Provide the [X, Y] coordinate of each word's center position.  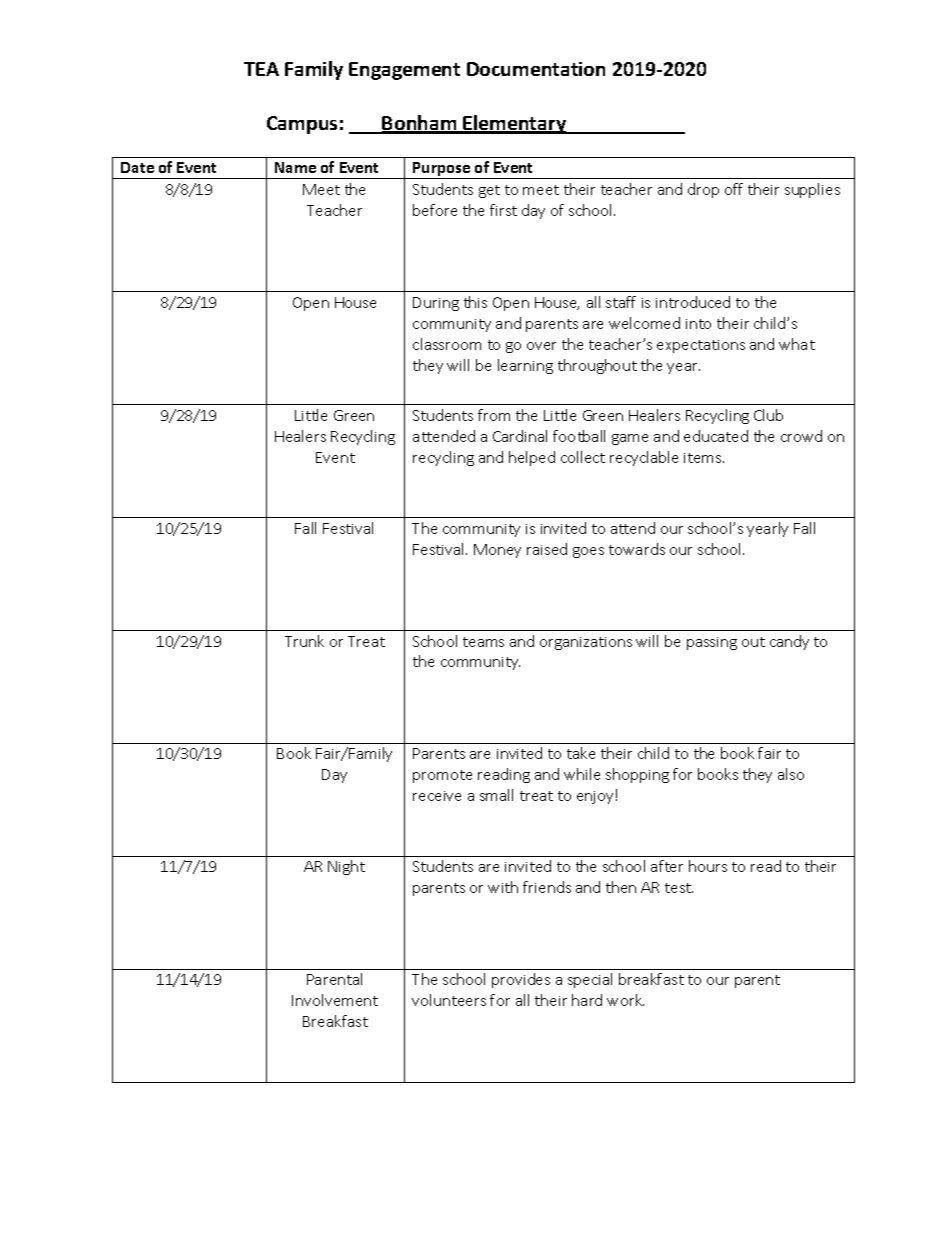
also [791, 774]
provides [521, 980]
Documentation [536, 69]
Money [497, 551]
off [734, 189]
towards [637, 549]
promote [442, 776]
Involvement [335, 1000]
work [625, 1000]
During [436, 304]
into [698, 324]
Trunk [304, 641]
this [475, 302]
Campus [302, 125]
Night [346, 867]
